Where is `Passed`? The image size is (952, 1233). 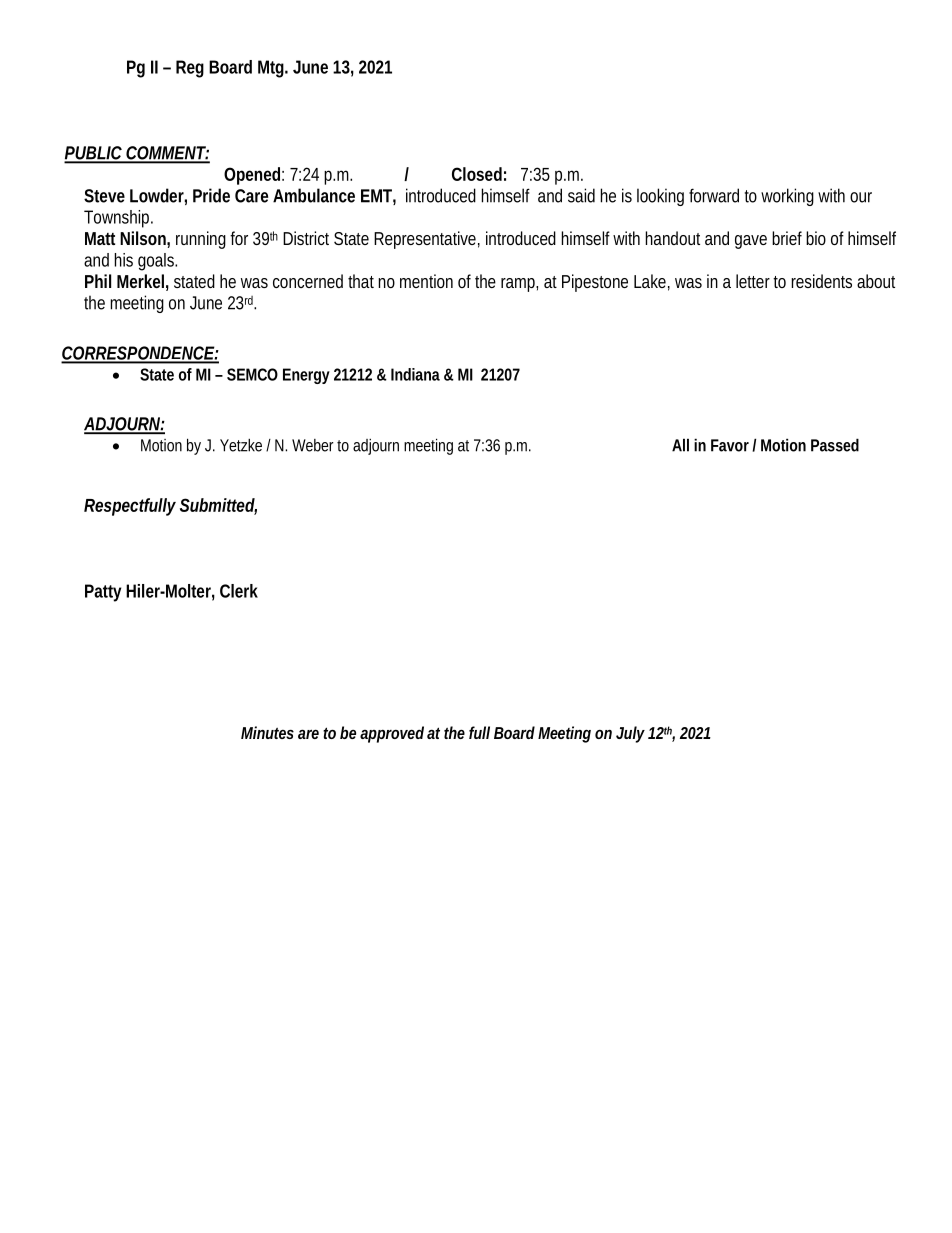 Passed is located at coordinates (835, 445).
